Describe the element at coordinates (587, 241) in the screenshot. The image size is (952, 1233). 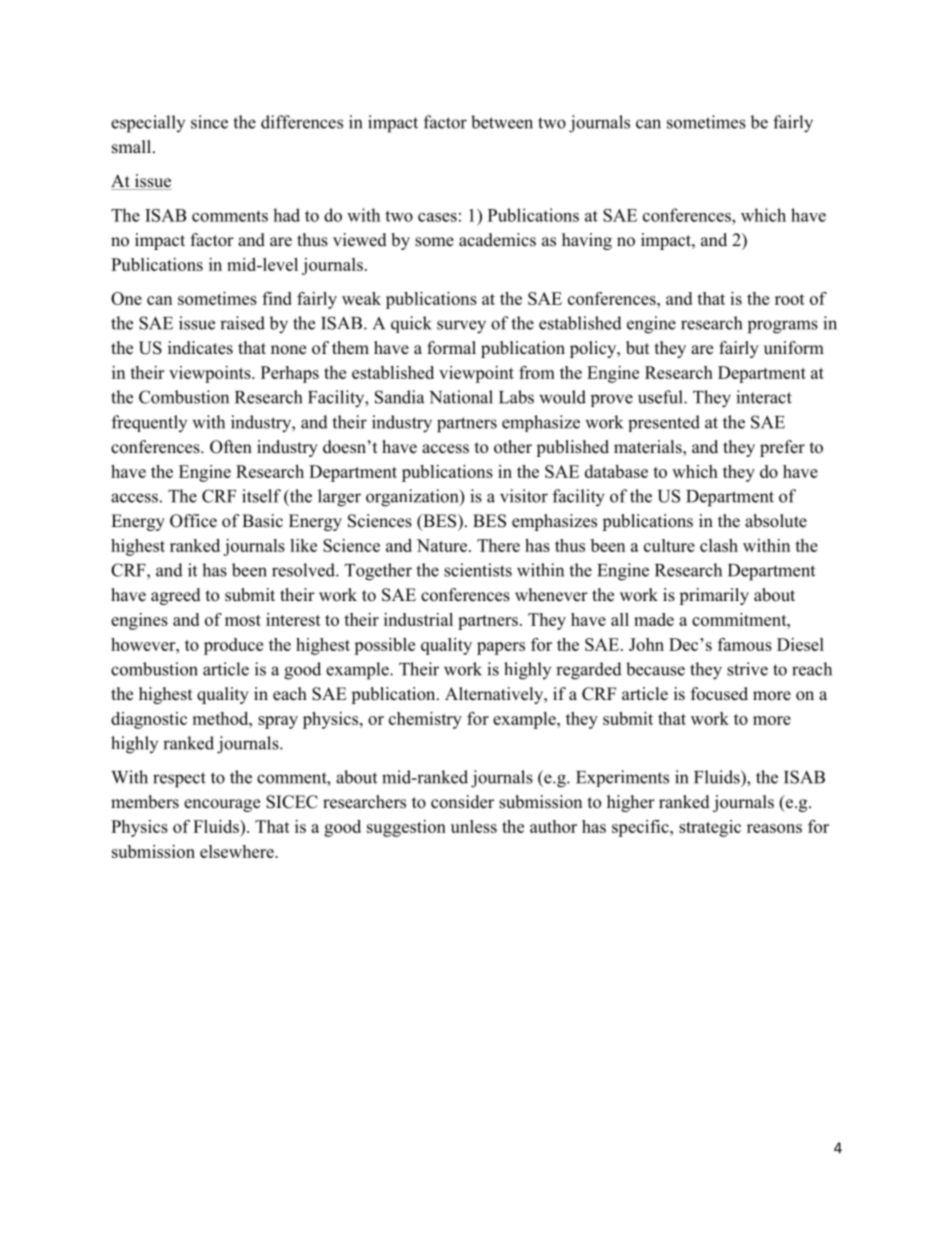
I see `having` at that location.
